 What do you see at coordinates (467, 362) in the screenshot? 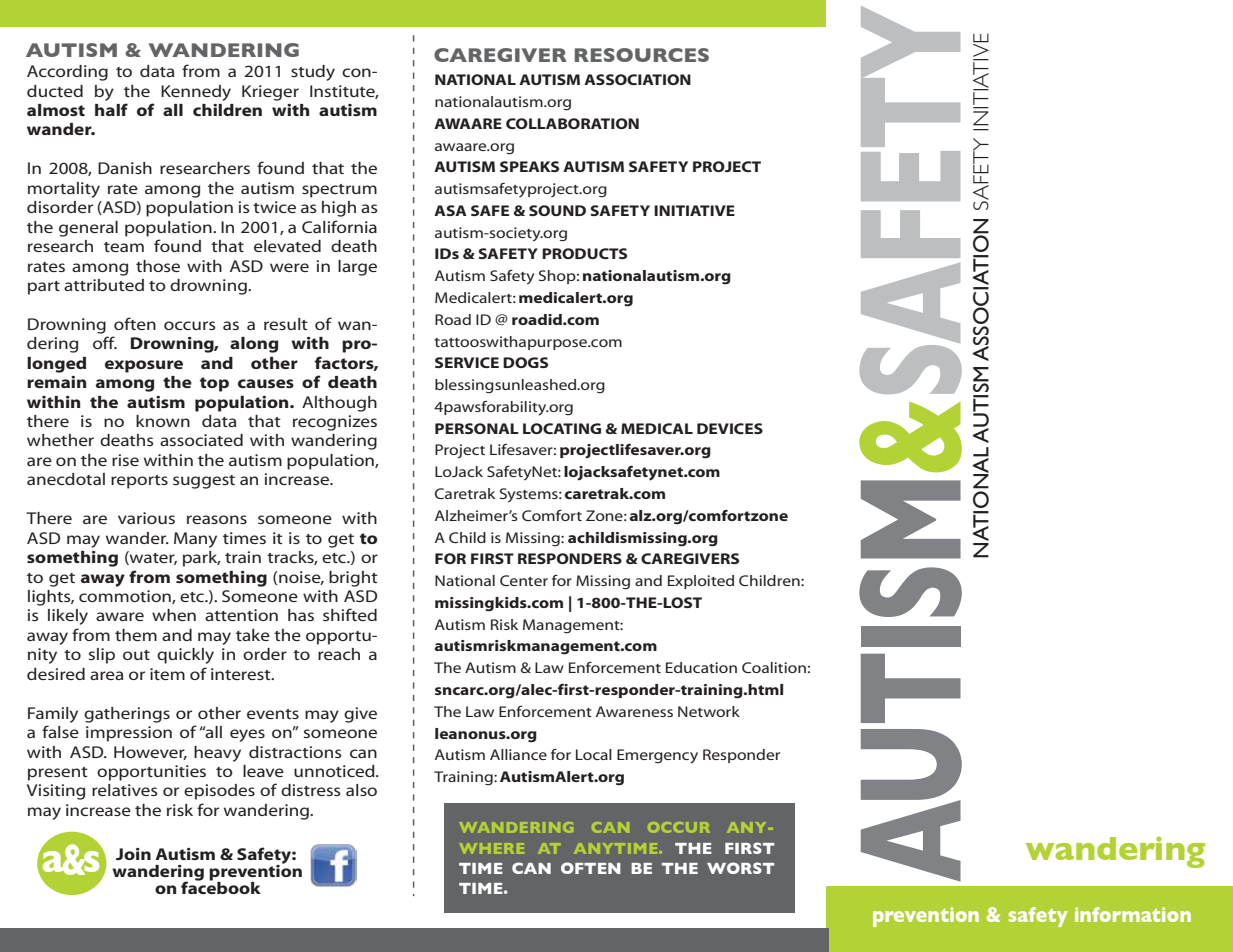
I see `SERVICE` at bounding box center [467, 362].
